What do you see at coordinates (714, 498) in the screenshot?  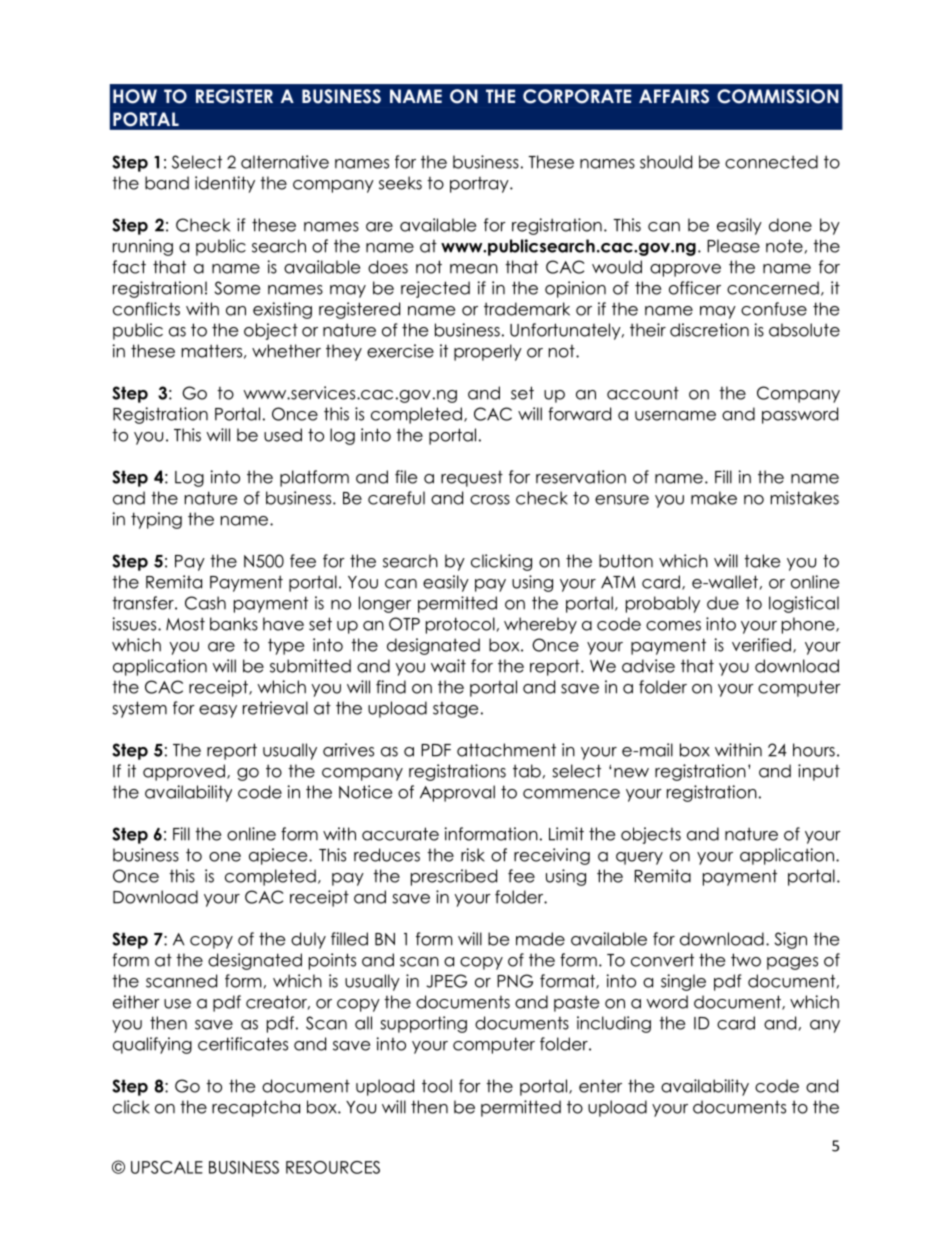 I see `make` at bounding box center [714, 498].
